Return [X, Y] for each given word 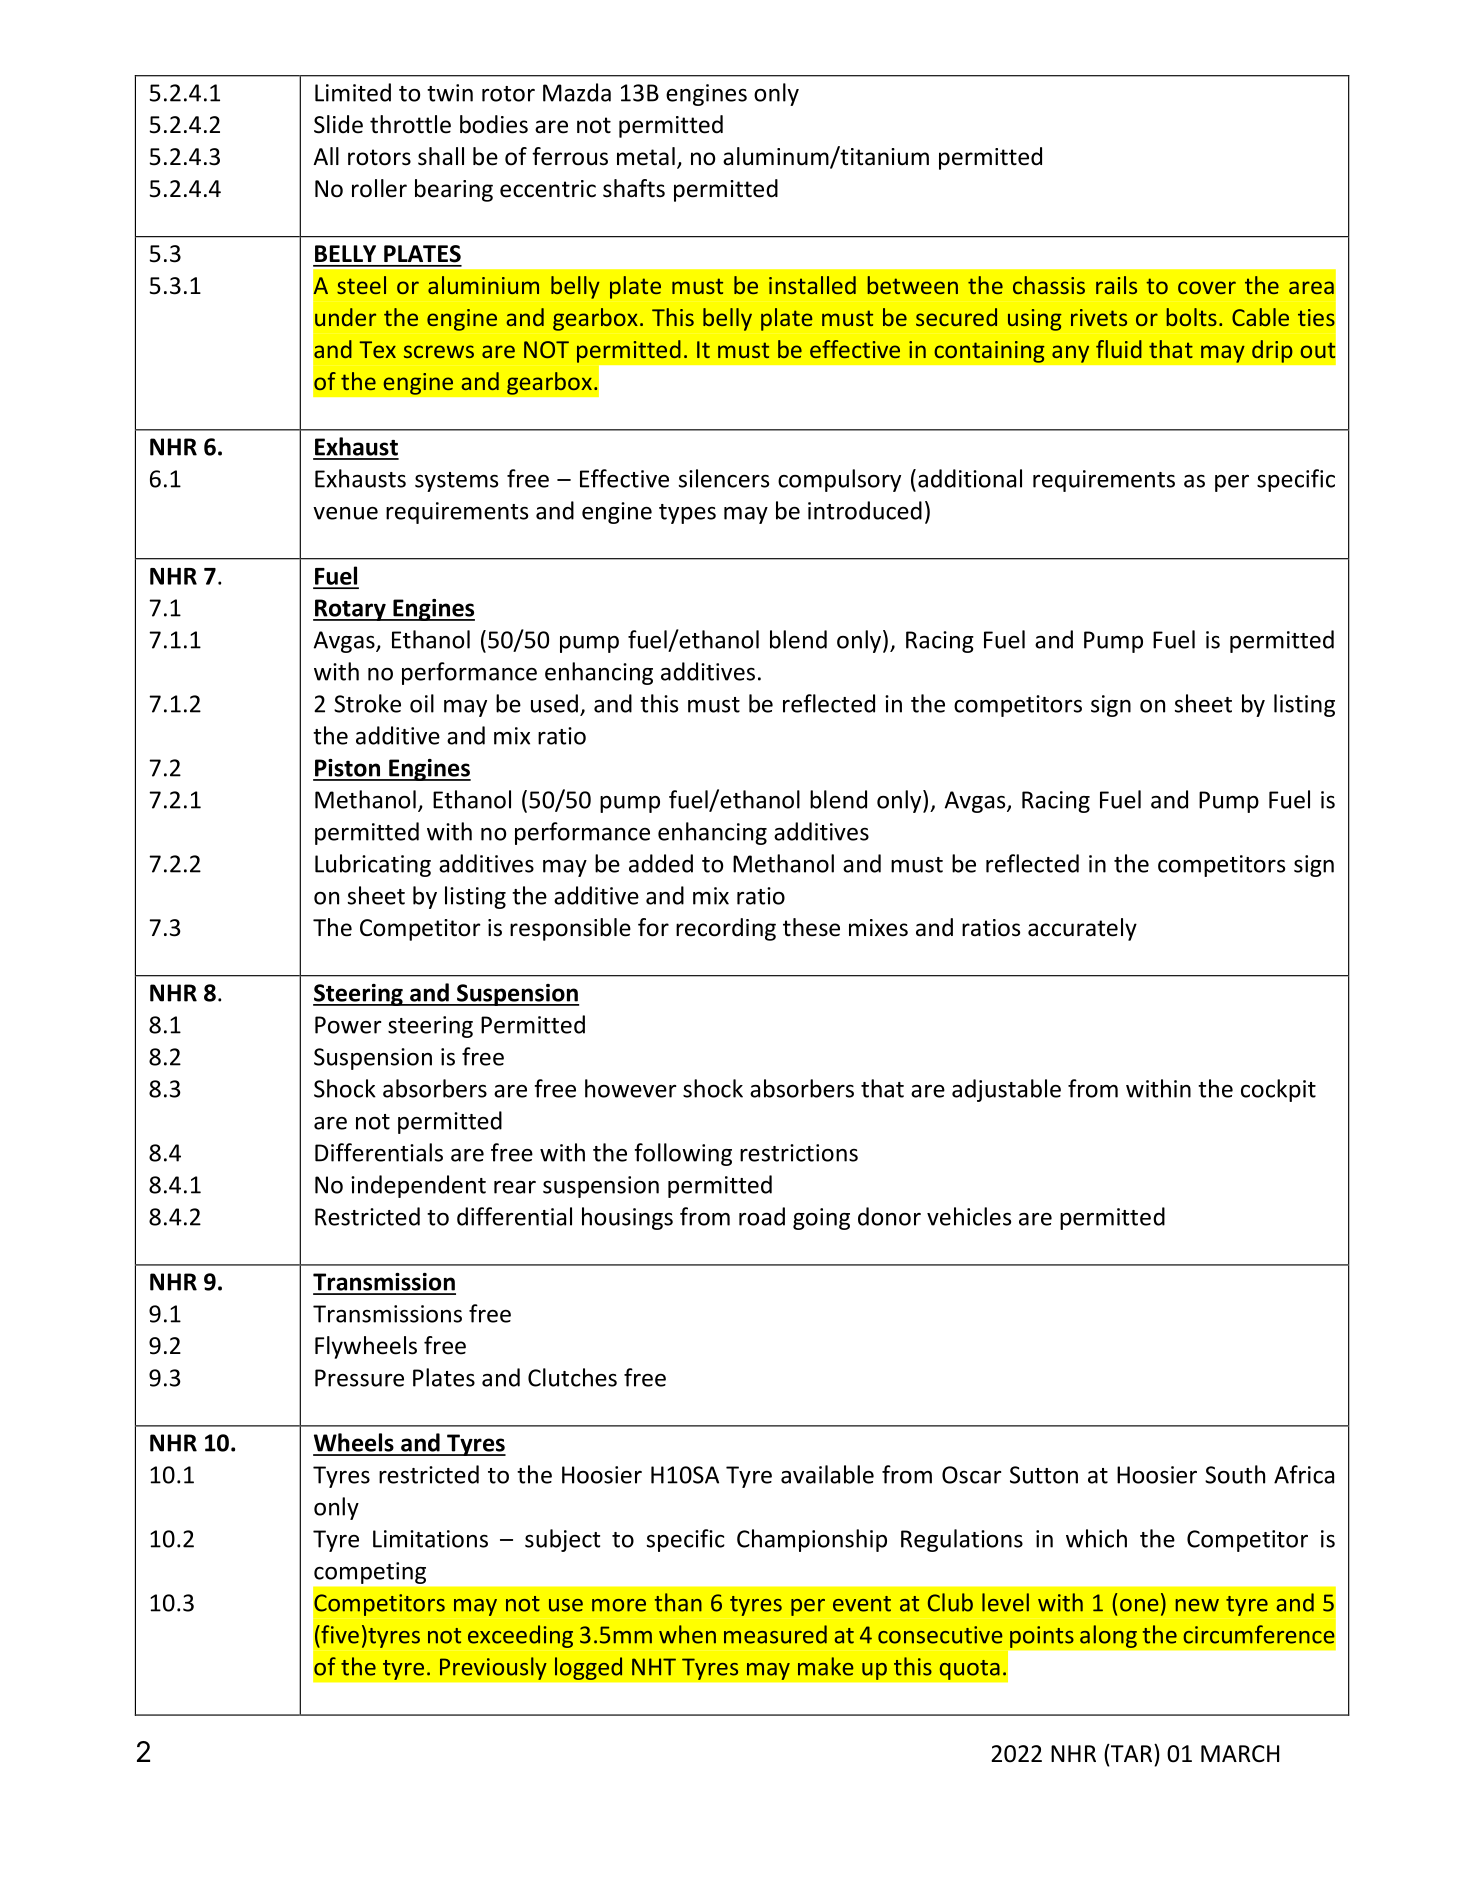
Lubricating [373, 865]
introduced [865, 510]
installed [812, 285]
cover [1207, 287]
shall [441, 156]
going [821, 1219]
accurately [1082, 929]
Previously [493, 1668]
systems [456, 482]
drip [1272, 351]
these [811, 927]
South [1235, 1474]
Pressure [359, 1378]
